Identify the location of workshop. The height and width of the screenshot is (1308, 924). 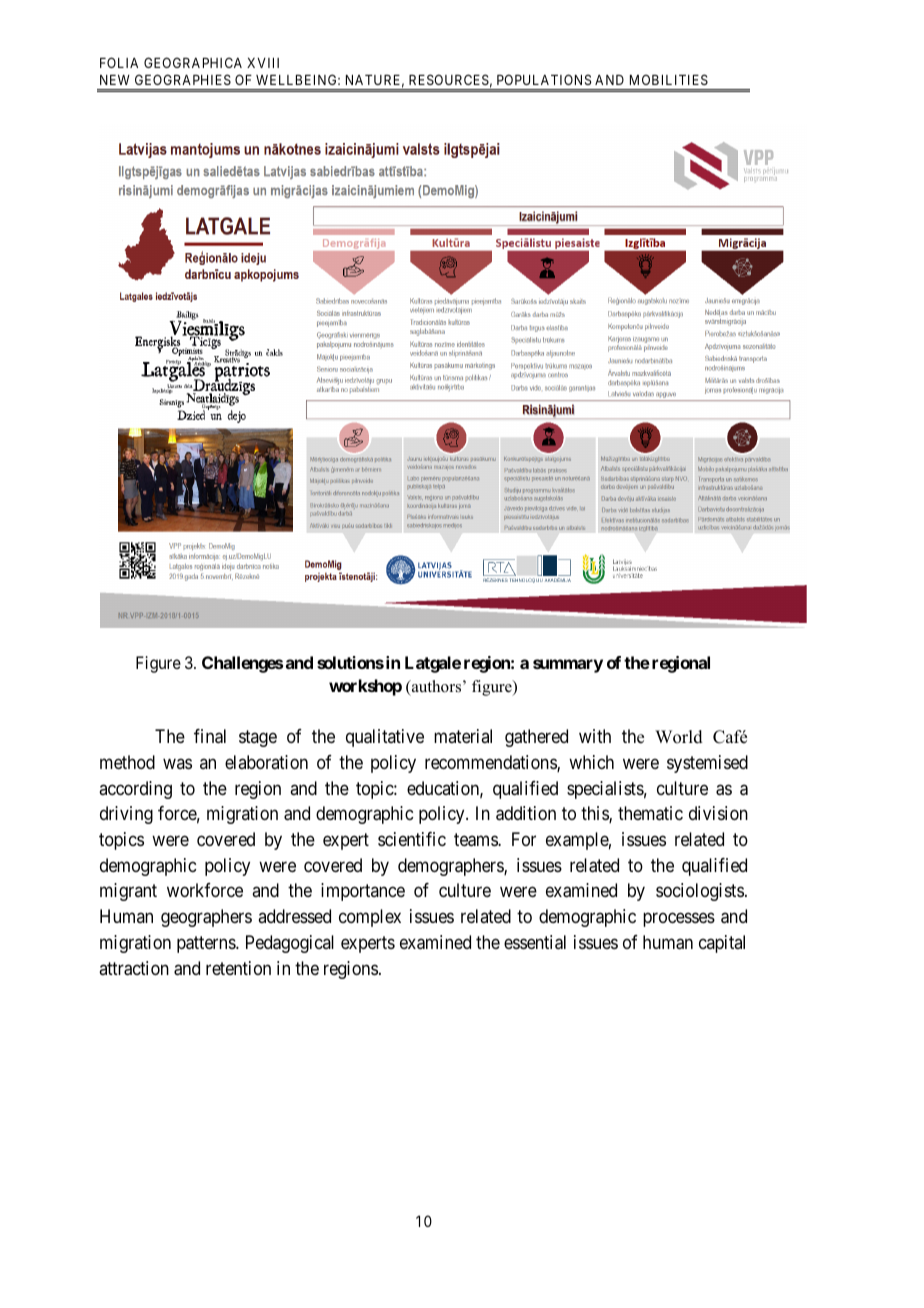
(365, 687).
